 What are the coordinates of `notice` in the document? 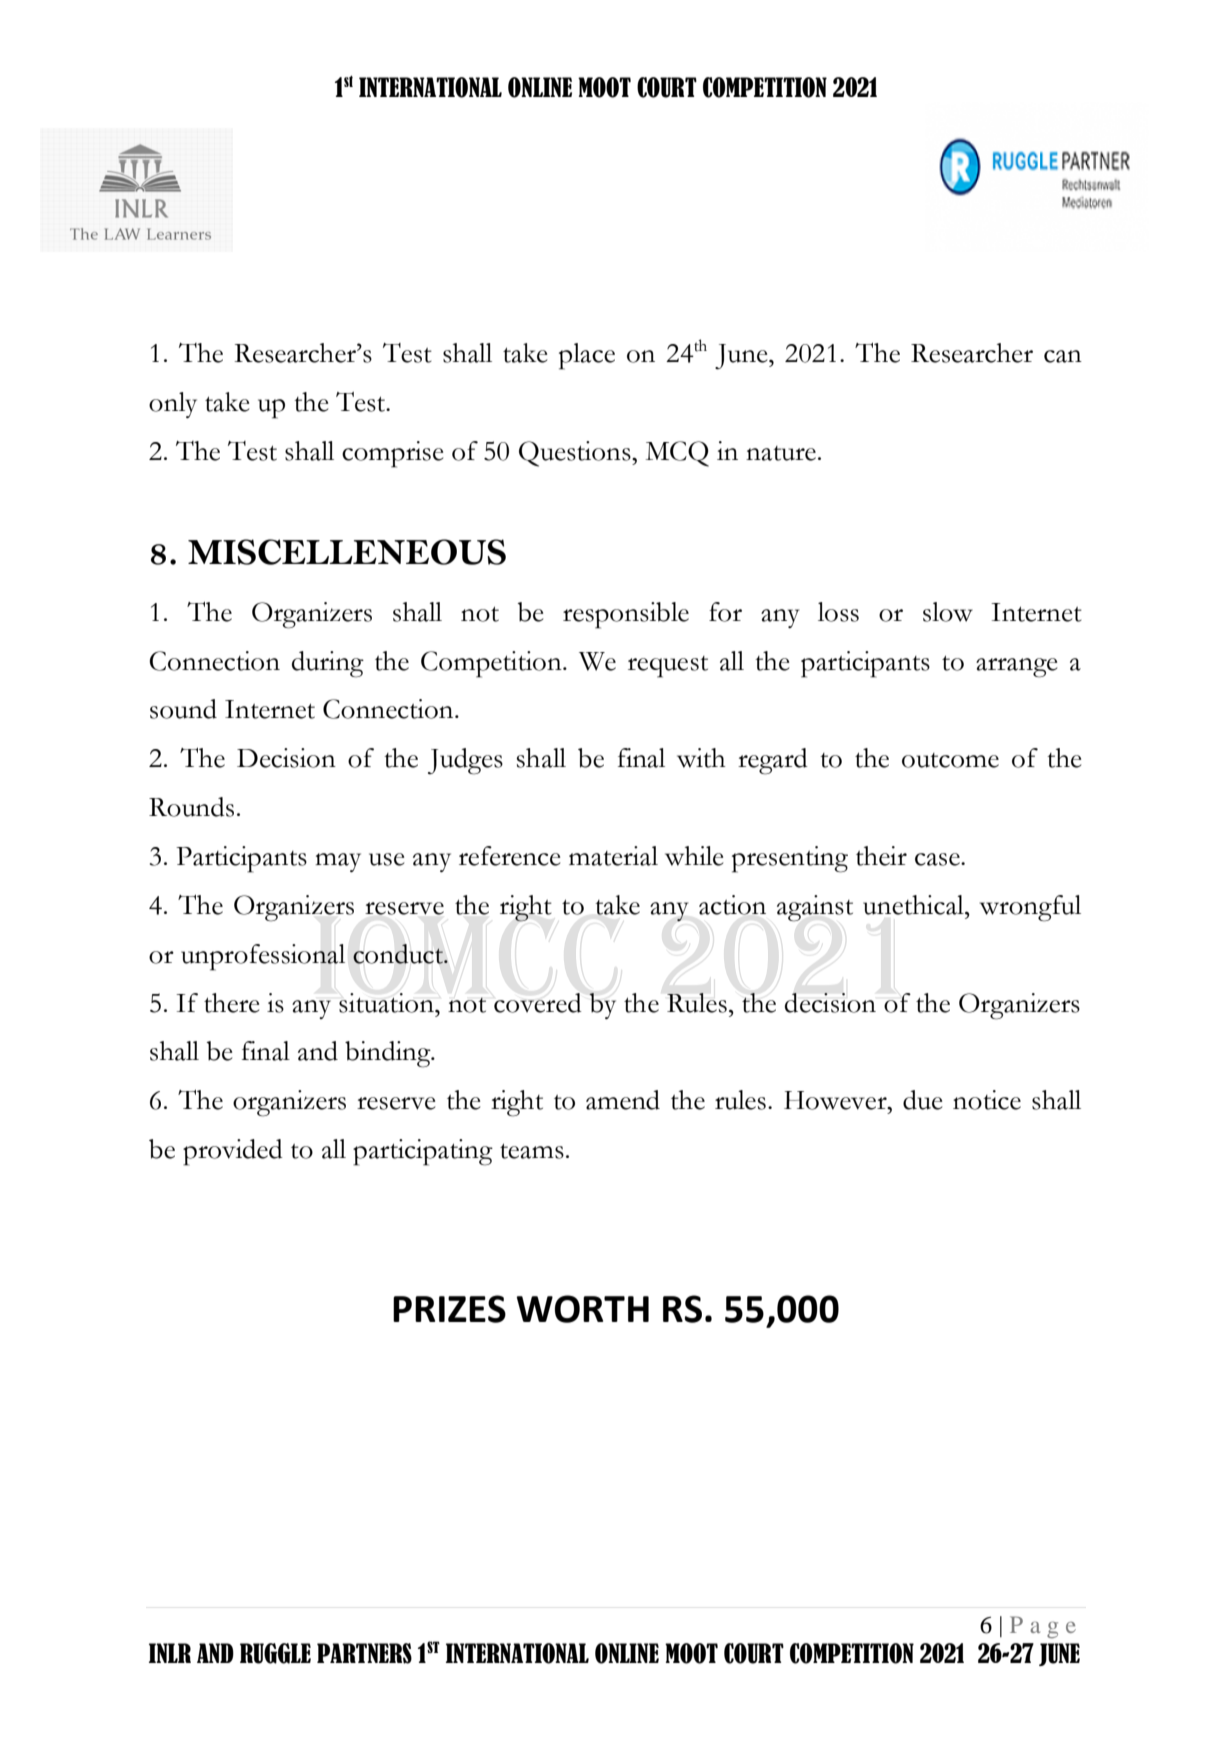 It's located at (987, 1100).
